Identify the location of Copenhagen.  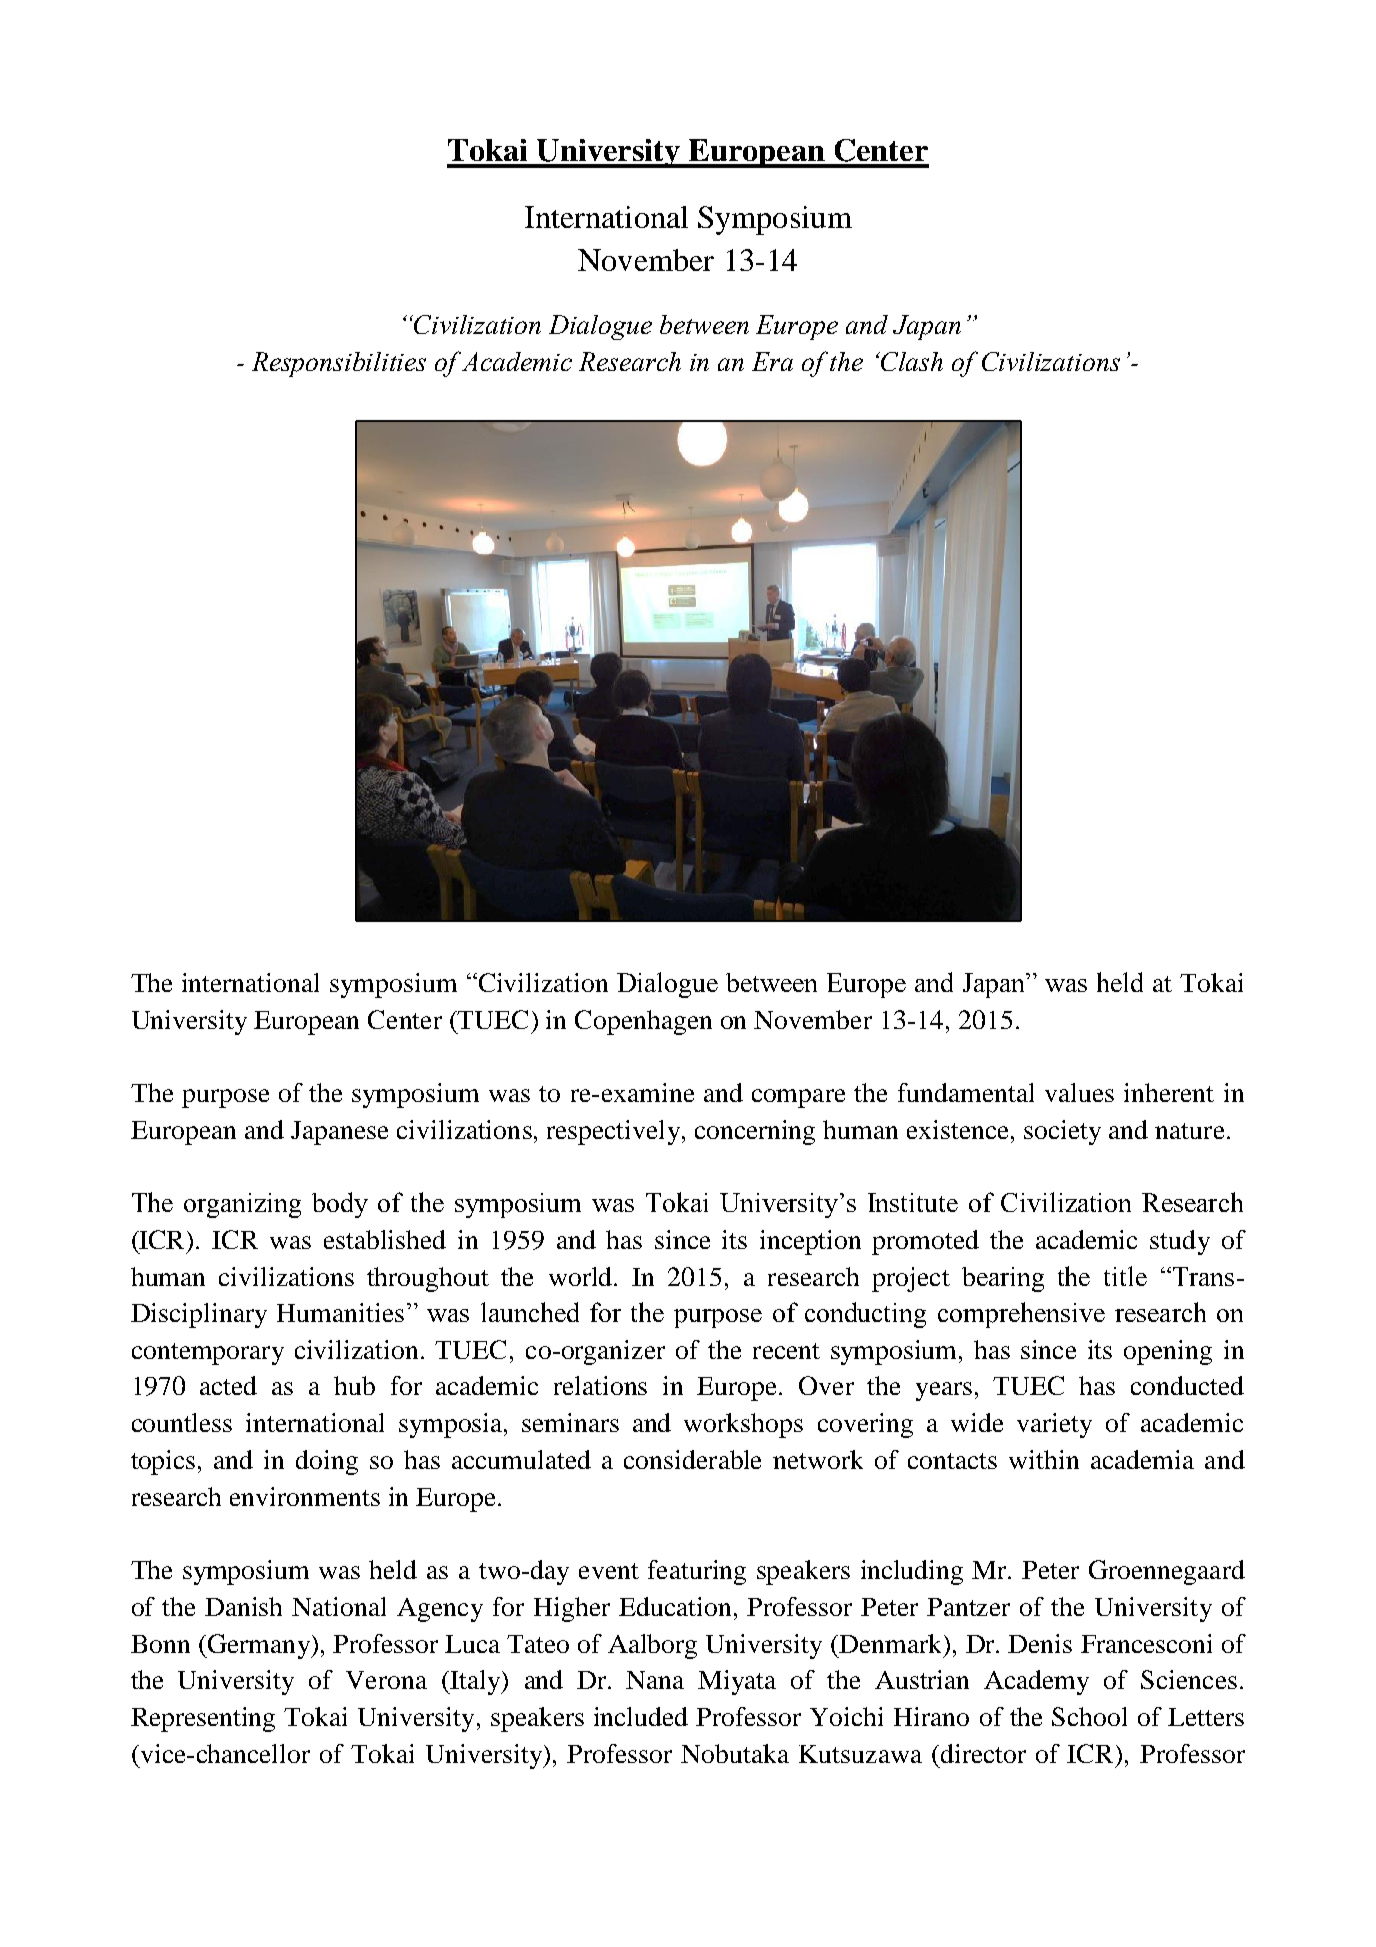
(643, 1022).
